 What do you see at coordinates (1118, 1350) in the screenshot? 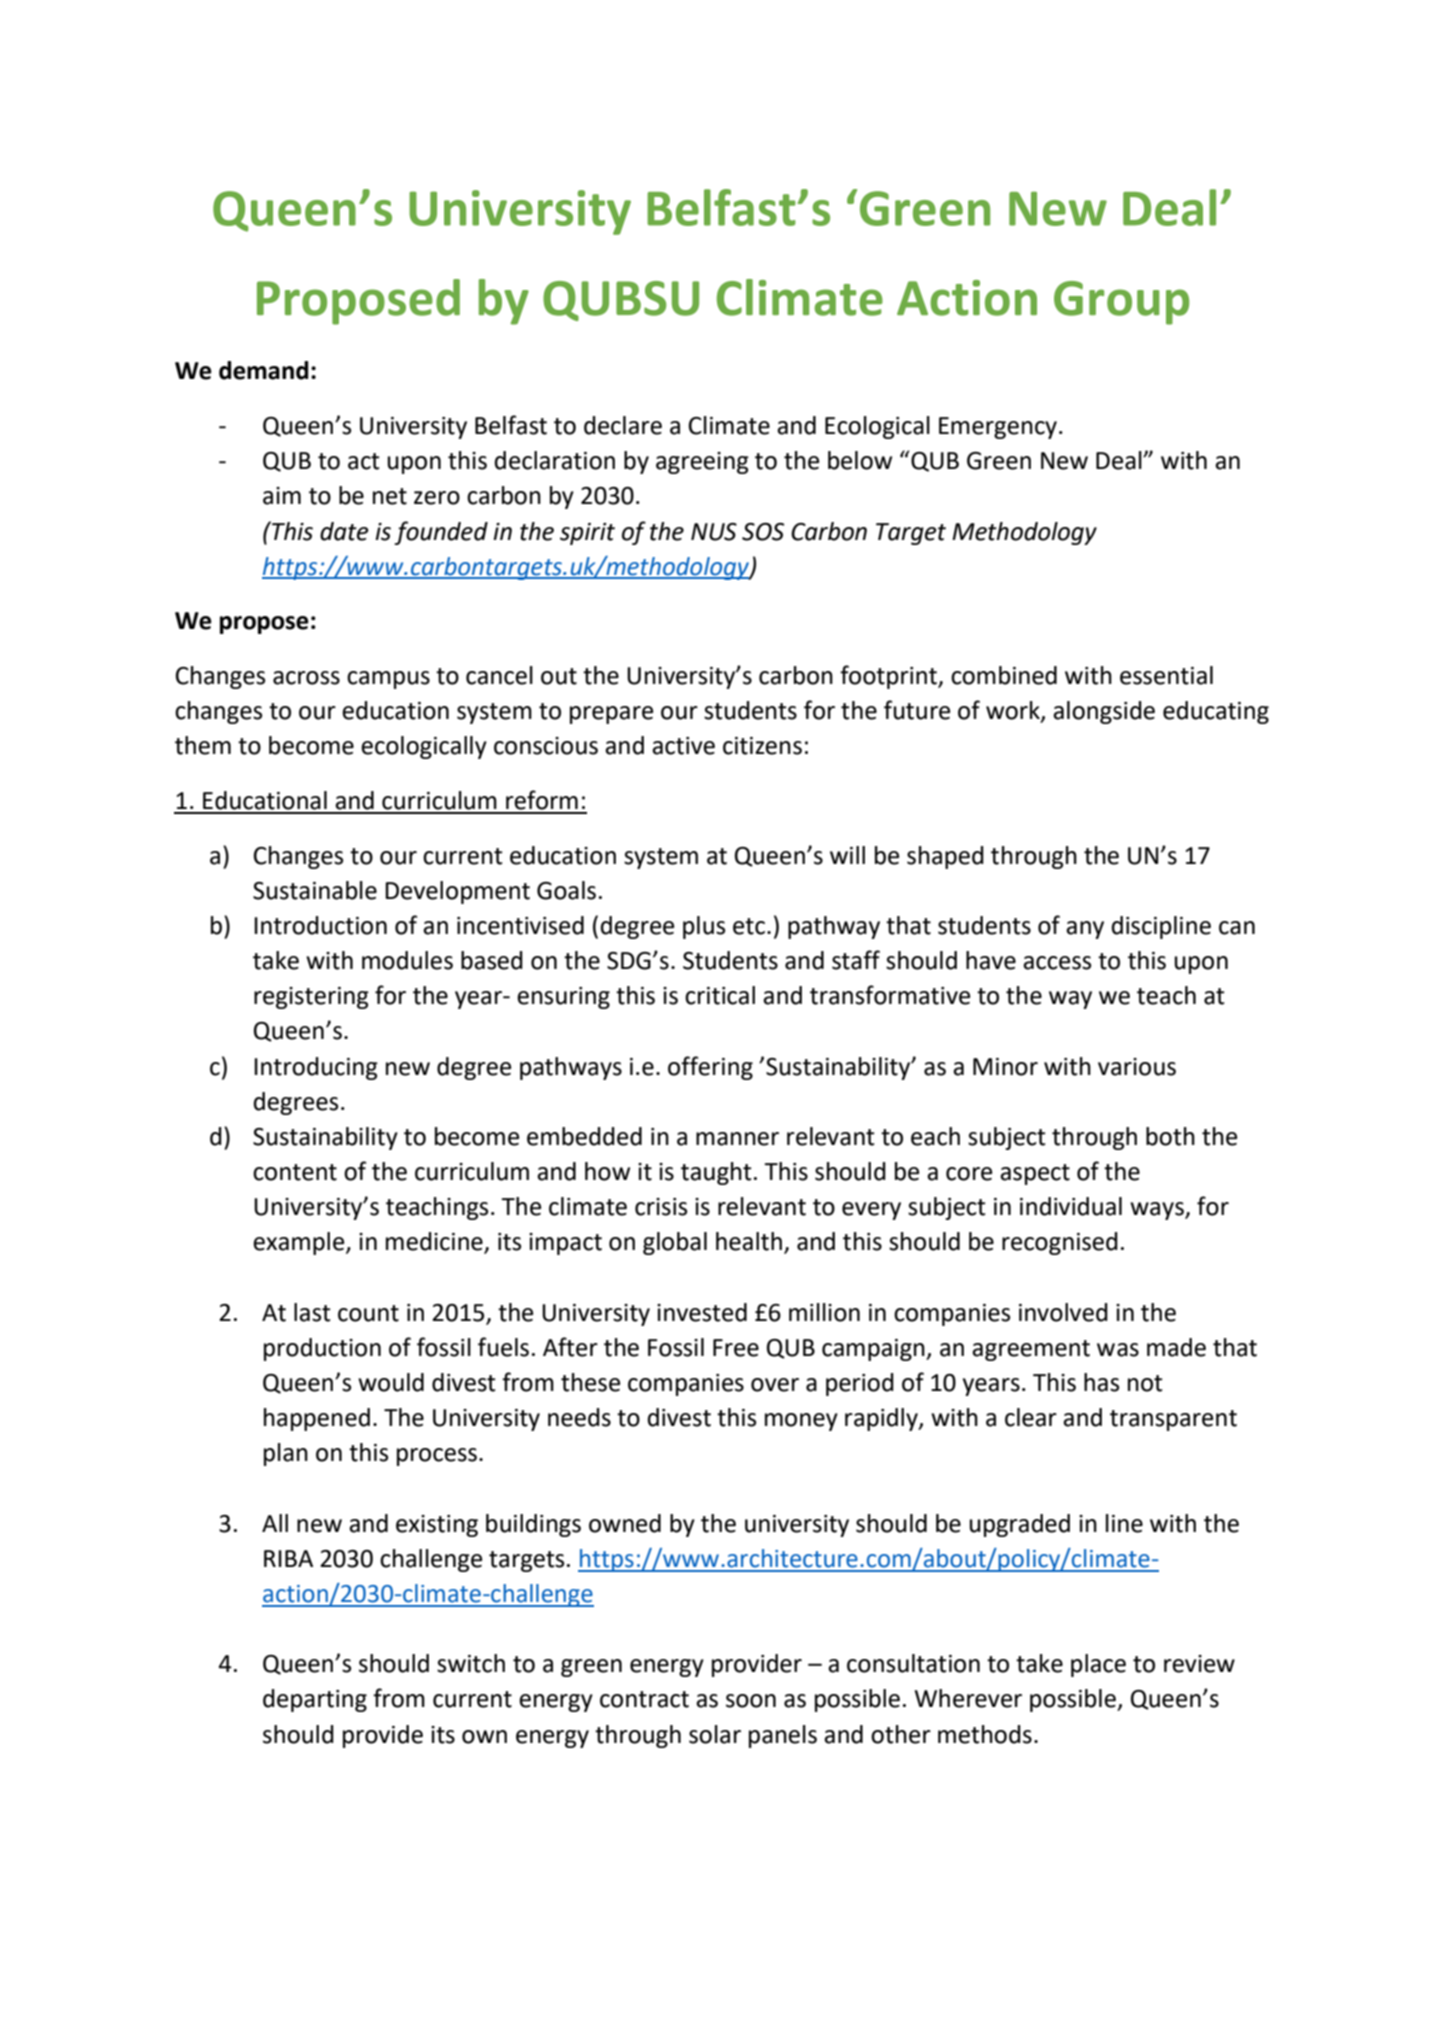
I see `was` at bounding box center [1118, 1350].
